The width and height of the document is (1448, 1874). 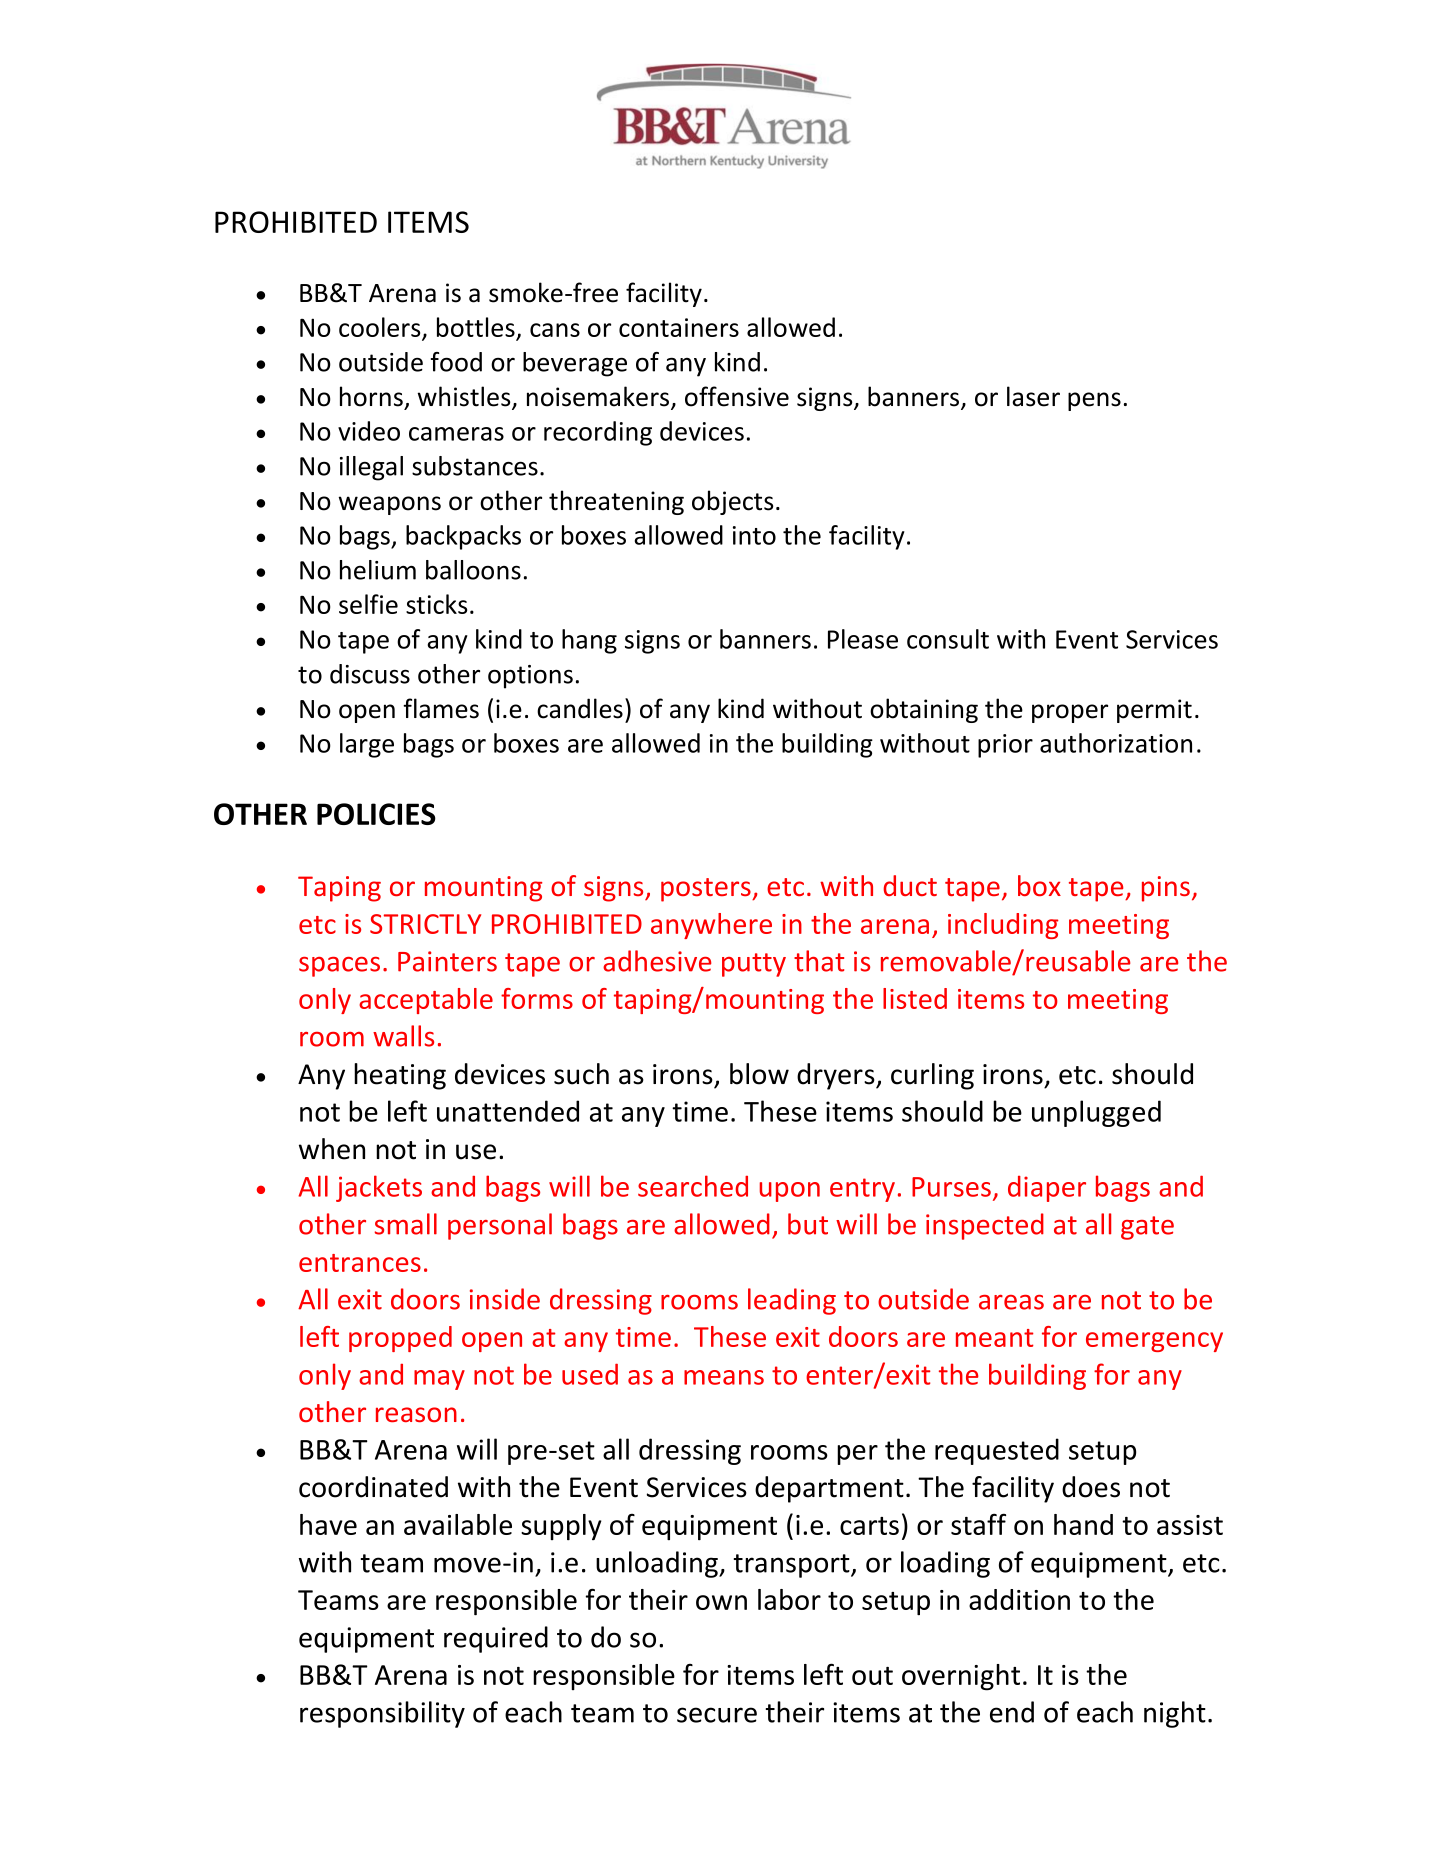 I want to click on means, so click(x=724, y=1377).
